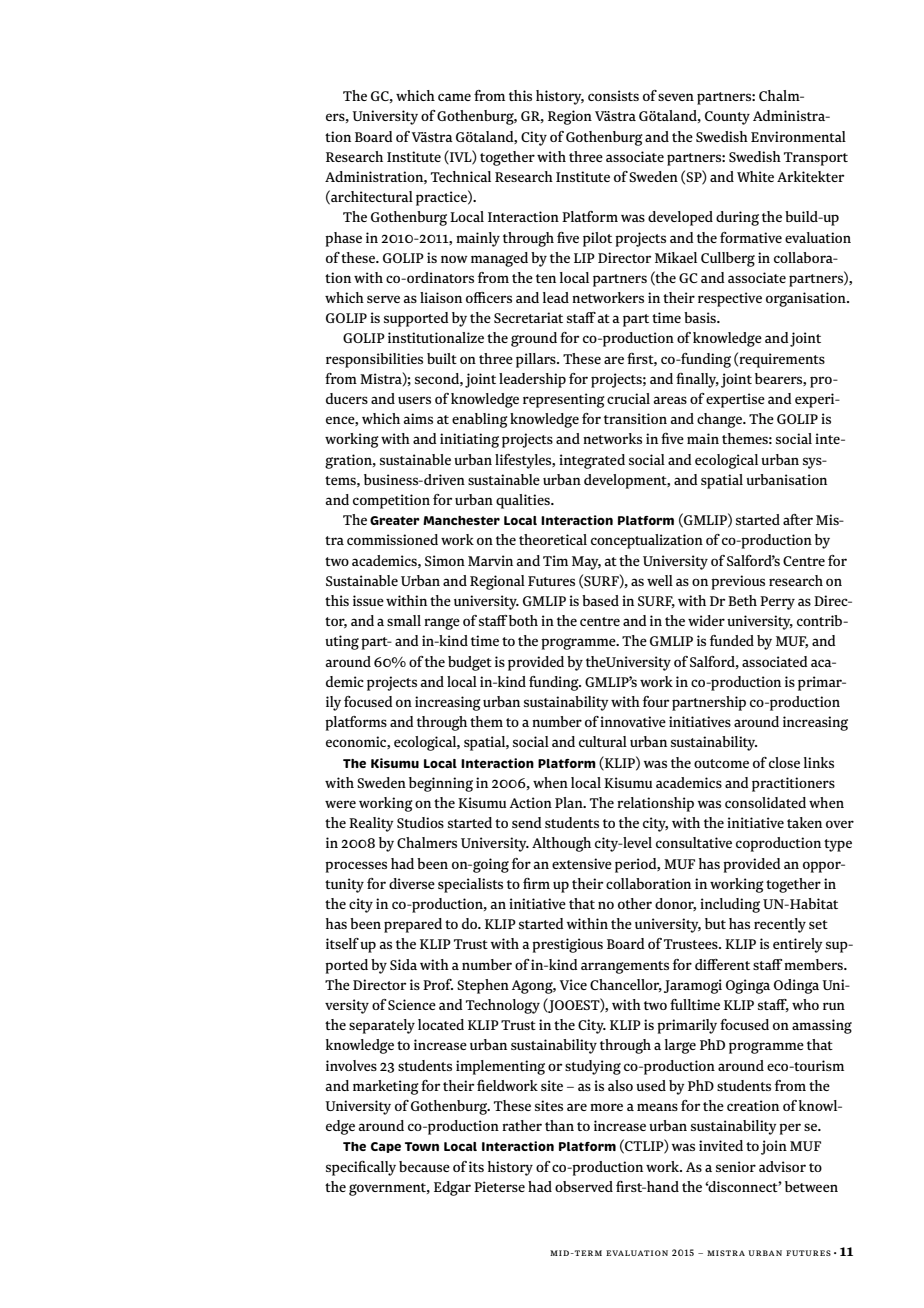 The width and height of the screenshot is (924, 1308). Describe the element at coordinates (454, 97) in the screenshot. I see `came` at that location.
